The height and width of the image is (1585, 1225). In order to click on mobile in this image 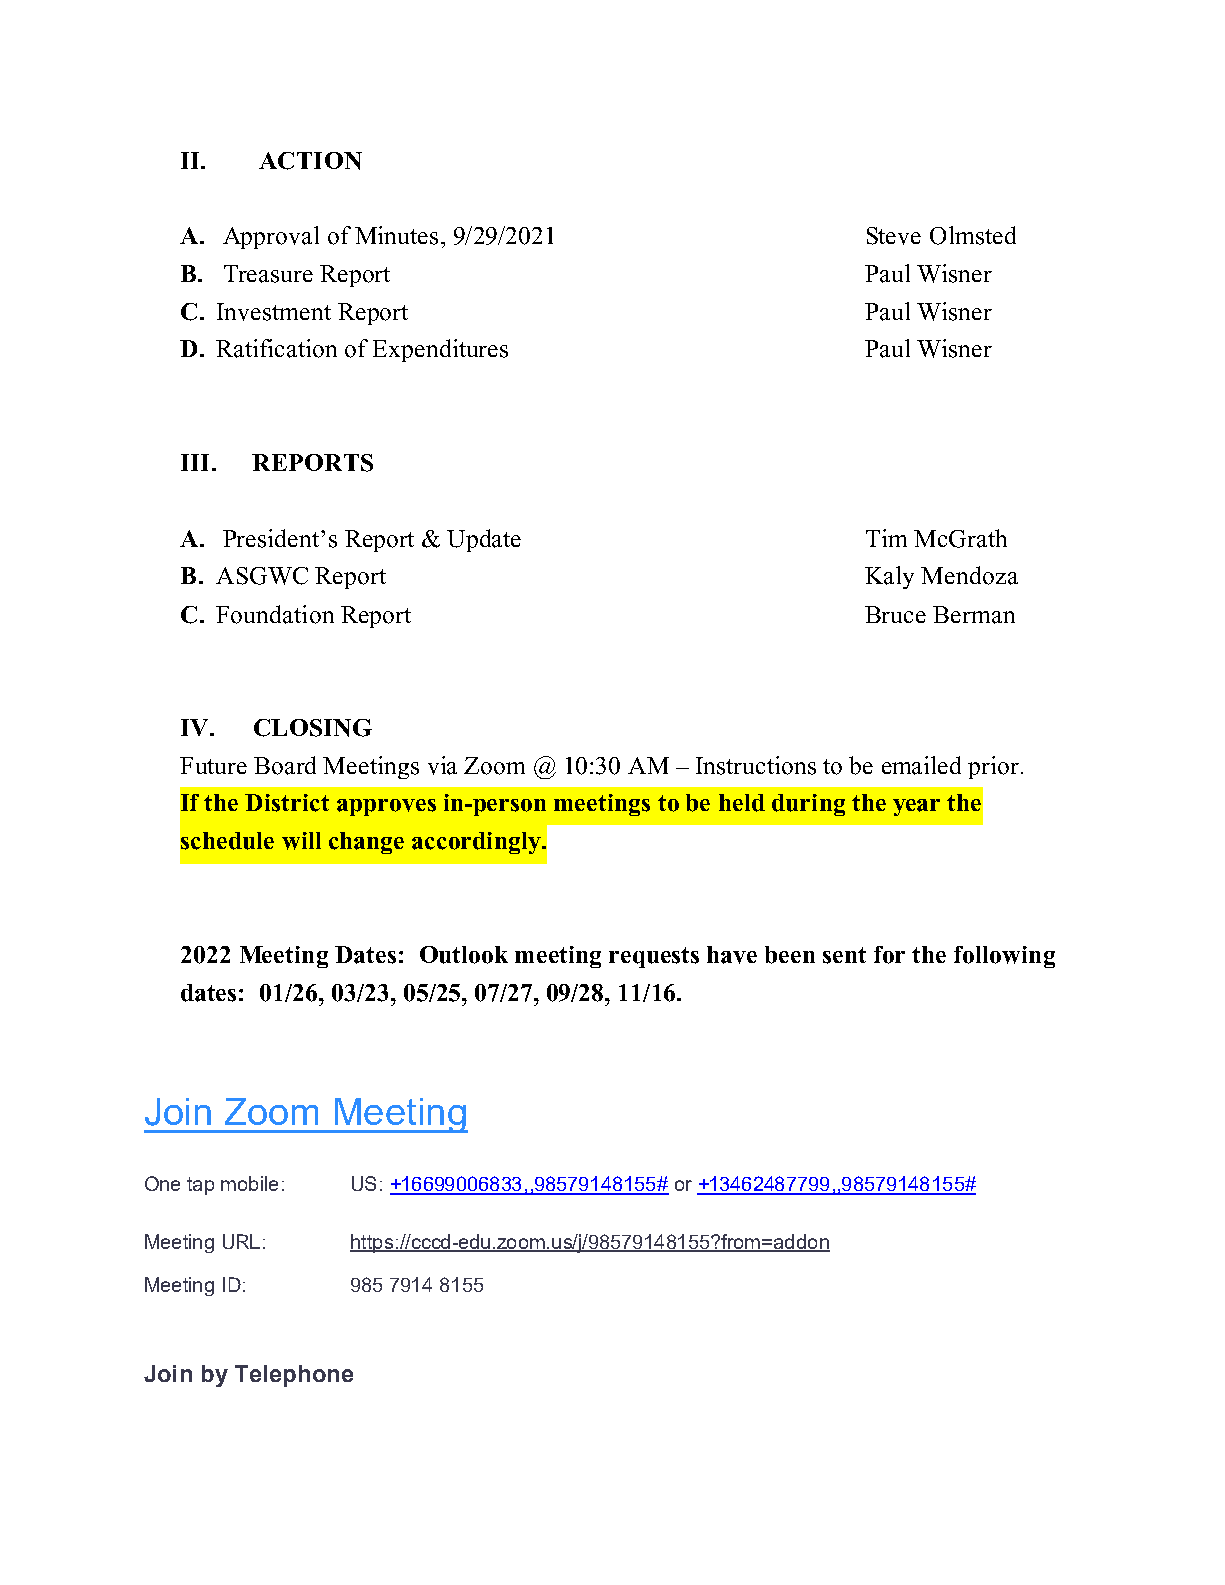, I will do `click(249, 1183)`.
